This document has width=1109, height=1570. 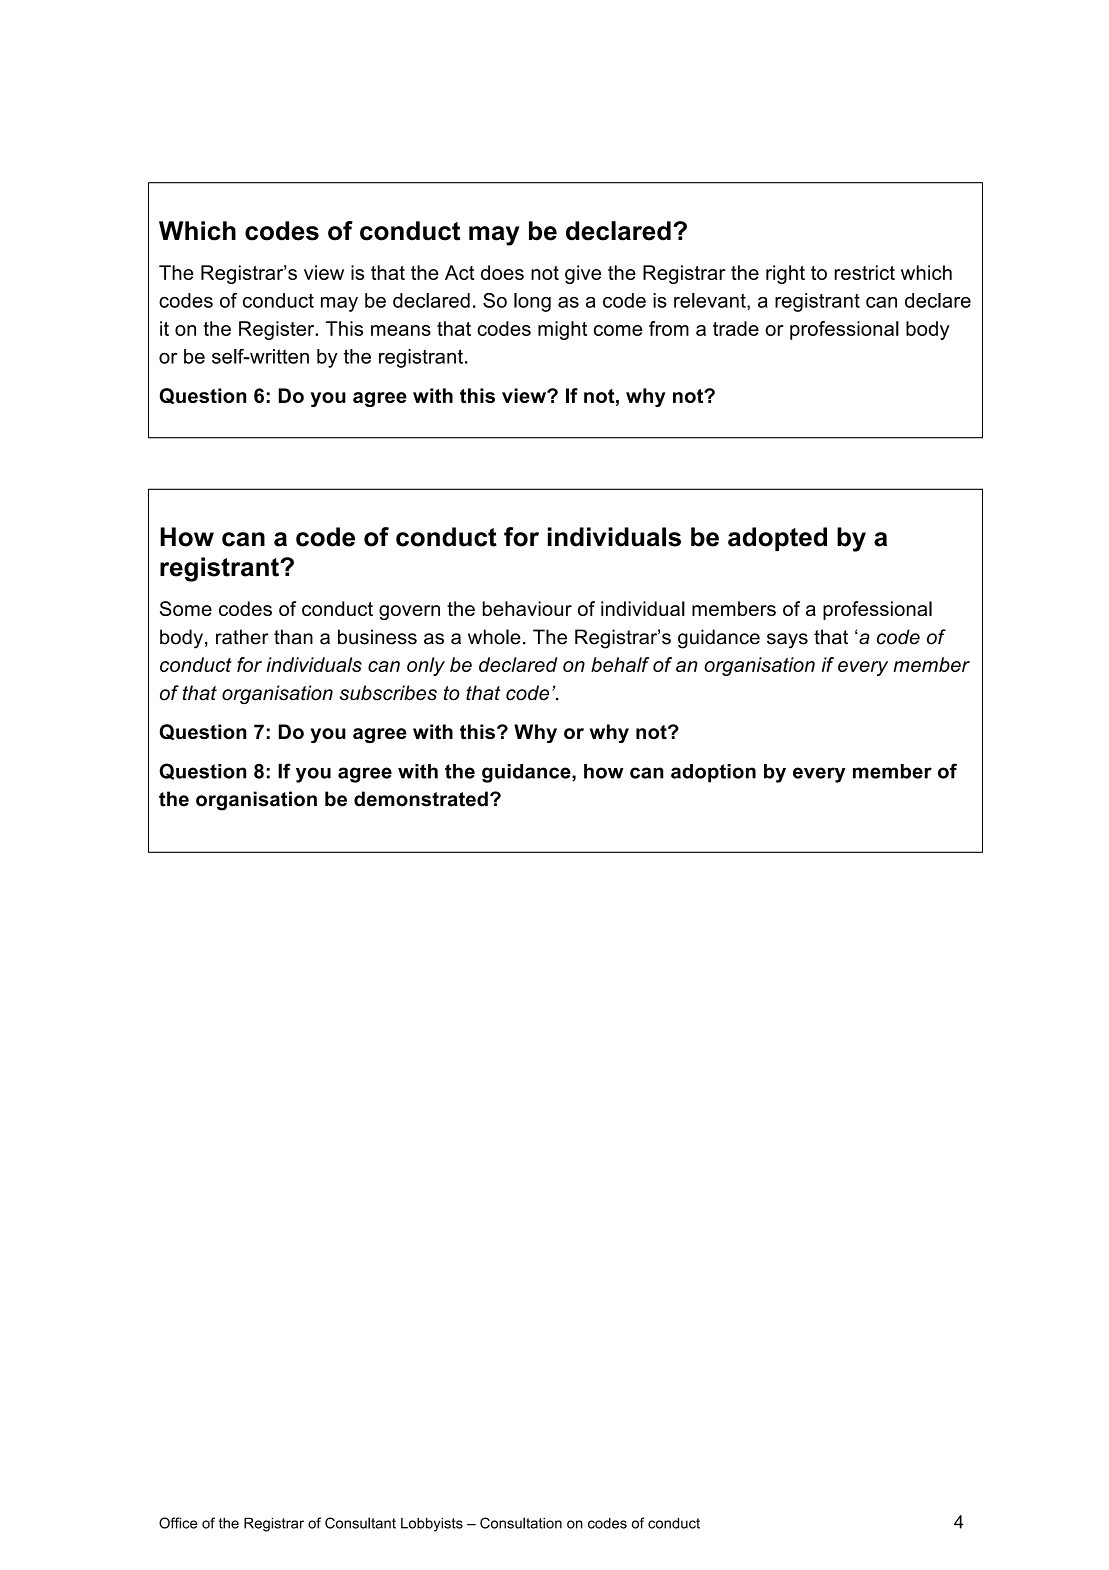 What do you see at coordinates (421, 799) in the document?
I see `demonstrated` at bounding box center [421, 799].
